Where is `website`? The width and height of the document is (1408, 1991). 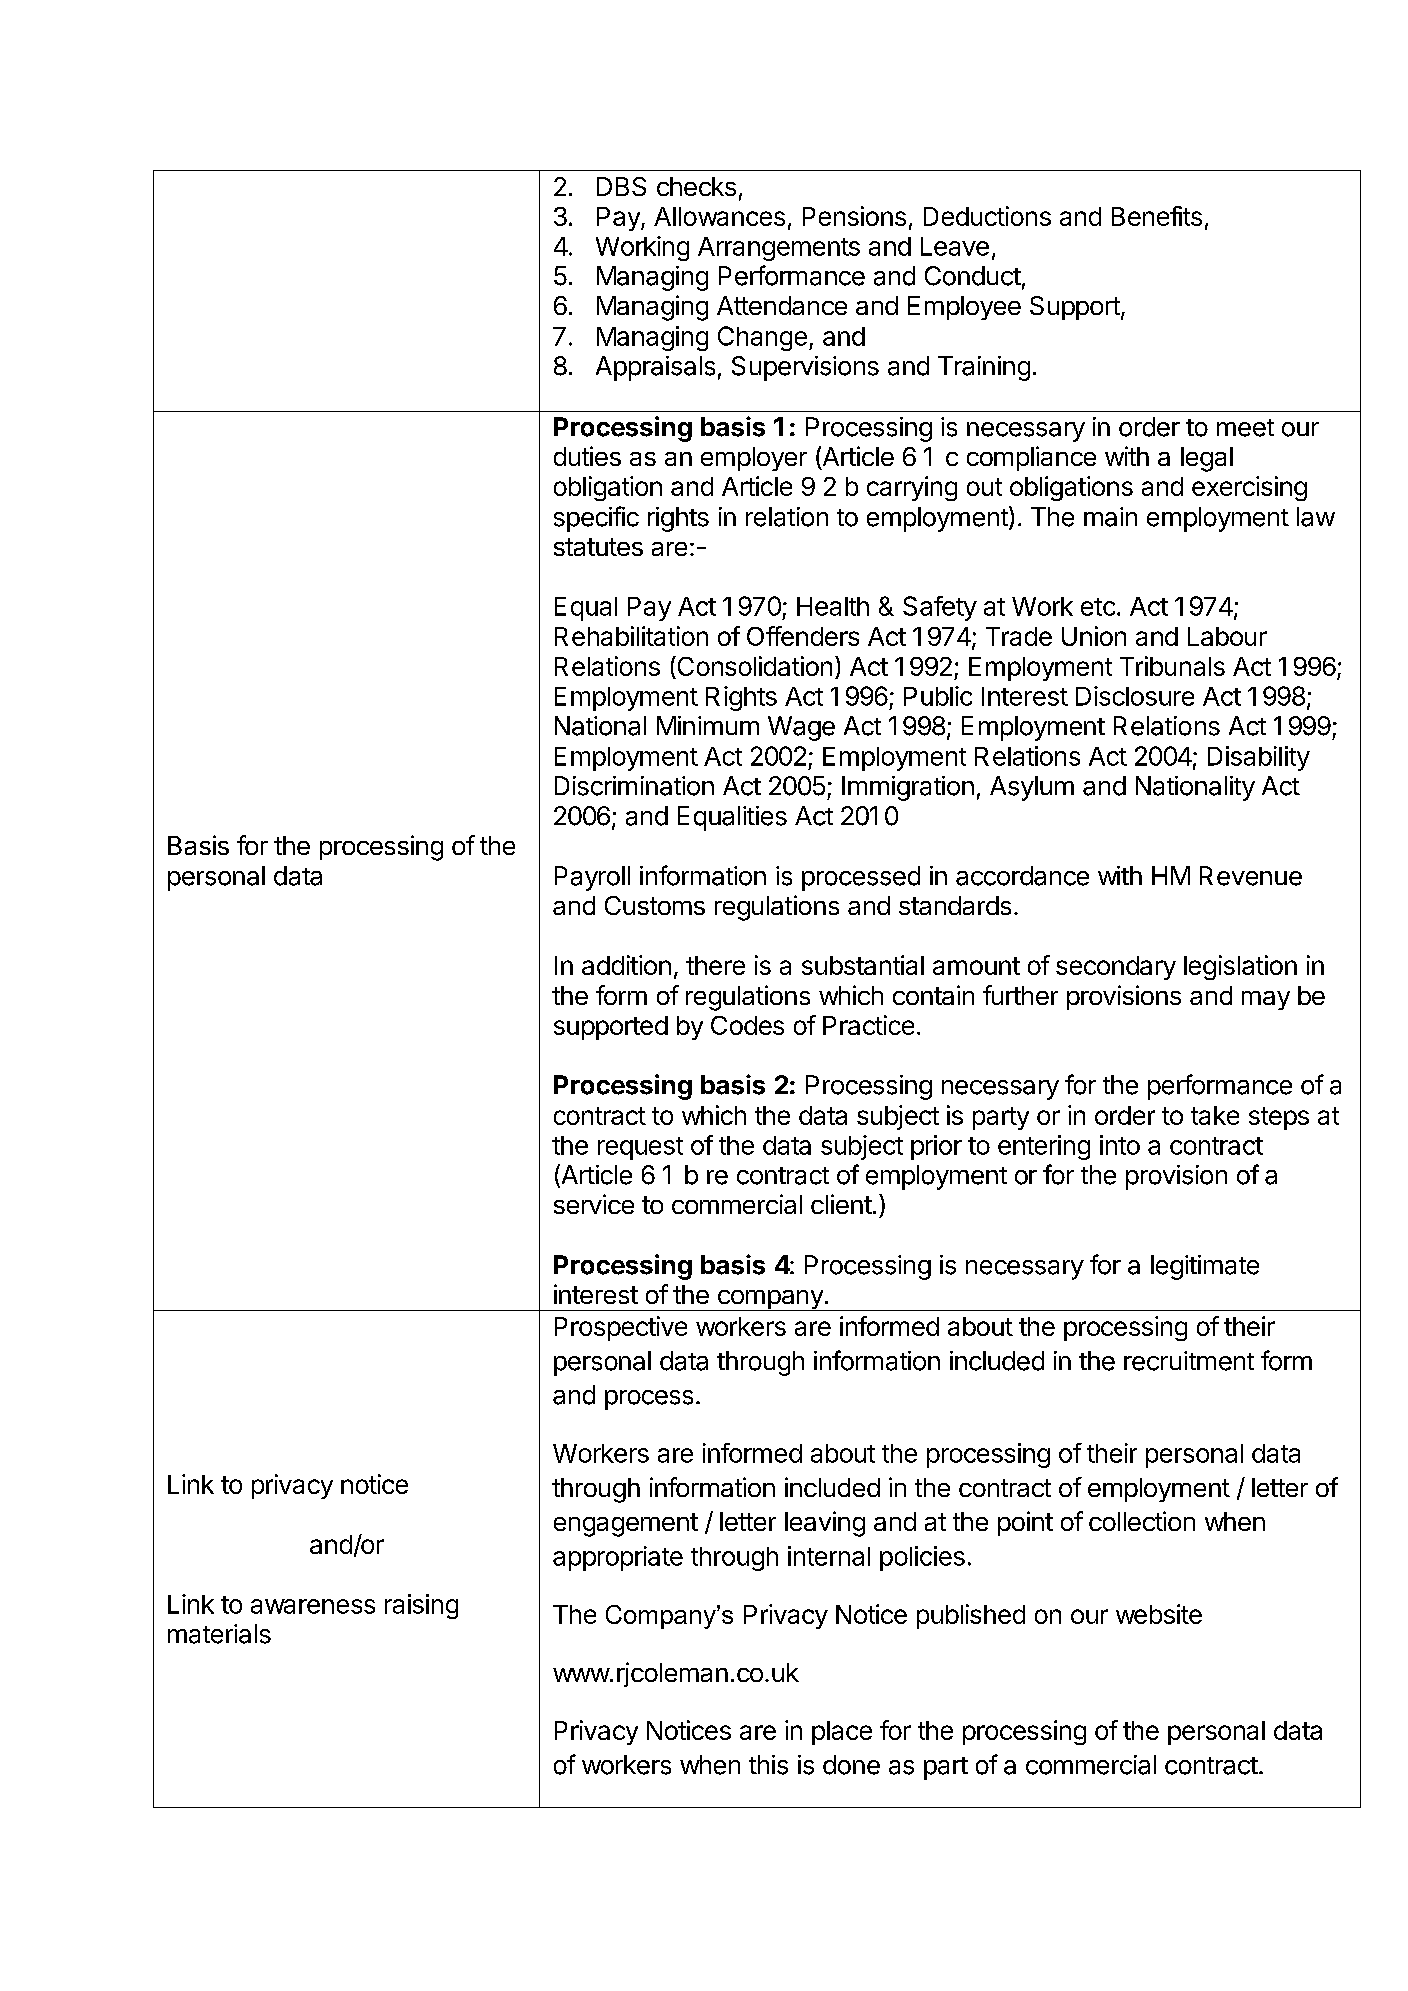
website is located at coordinates (1159, 1614).
